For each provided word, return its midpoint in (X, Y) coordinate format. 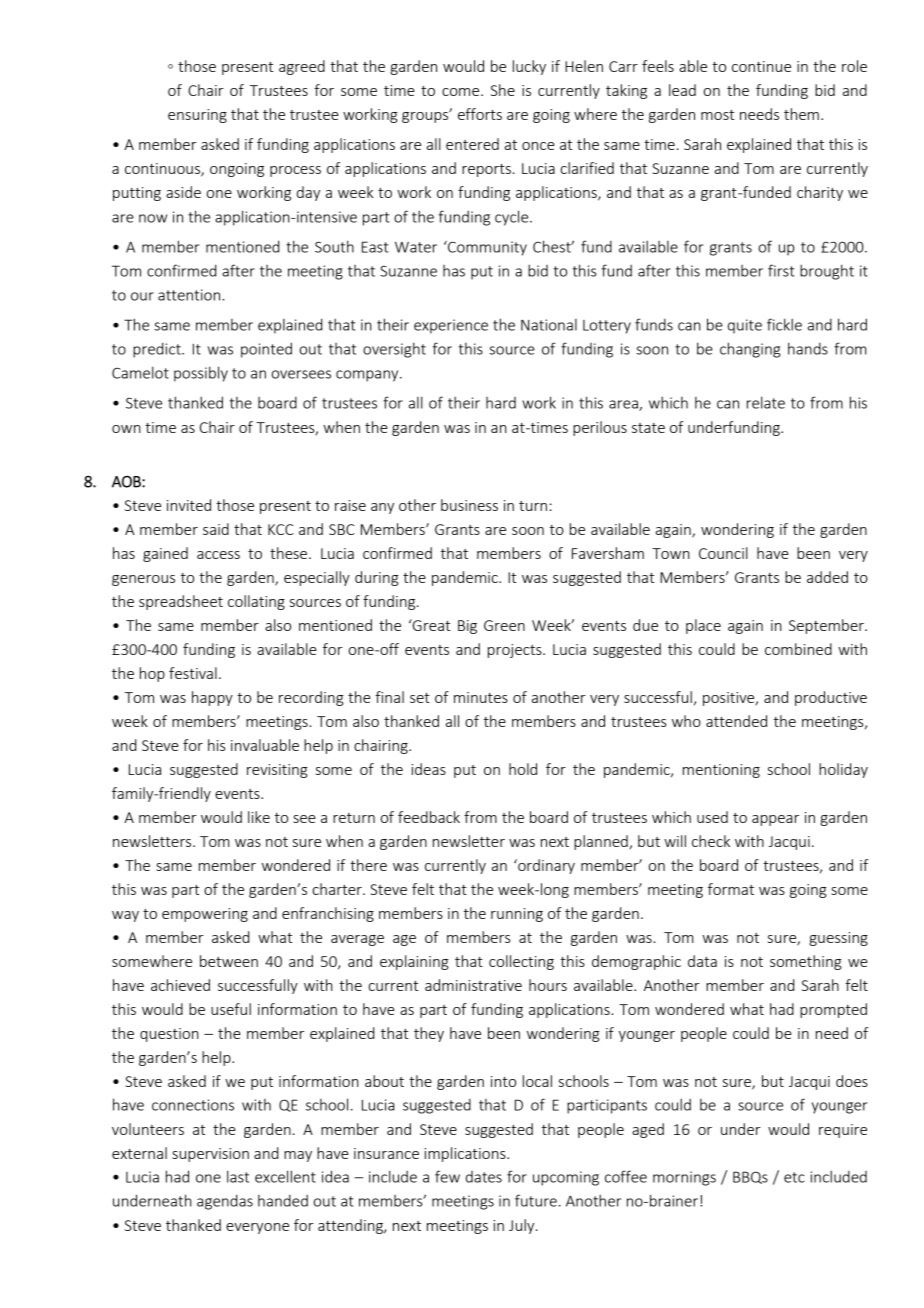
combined (798, 649)
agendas (225, 1202)
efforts (480, 114)
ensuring (197, 116)
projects (516, 651)
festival (193, 673)
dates (484, 1177)
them (801, 114)
